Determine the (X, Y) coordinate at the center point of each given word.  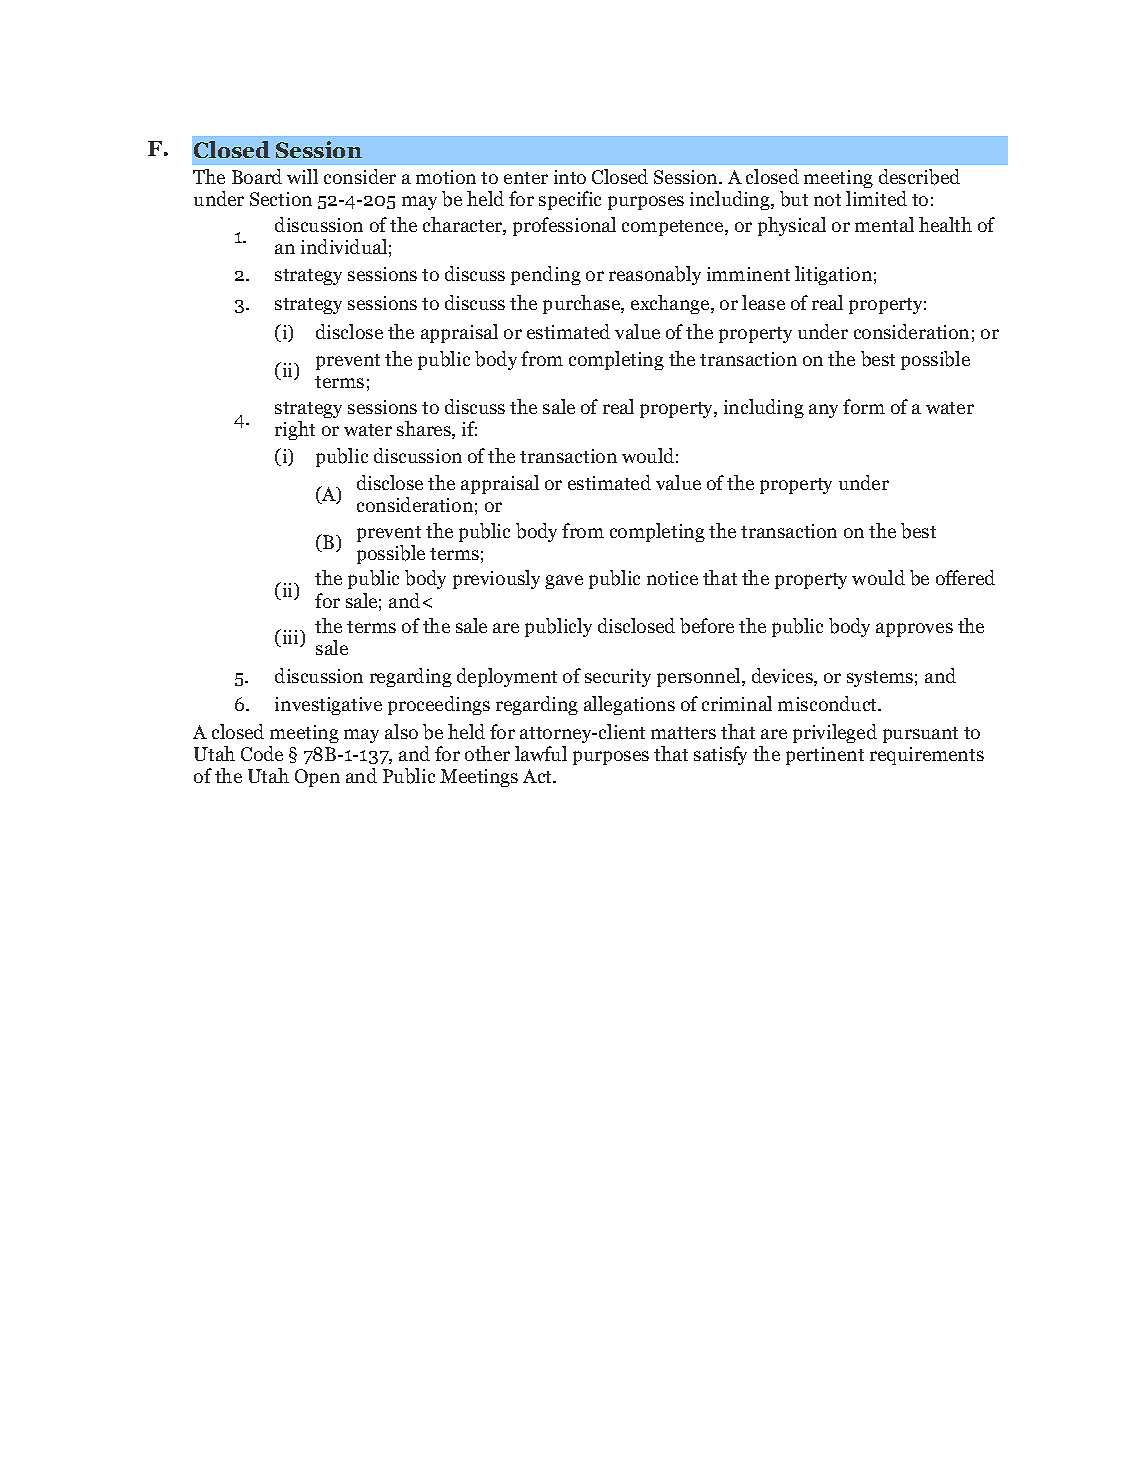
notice (672, 578)
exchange (671, 304)
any (823, 411)
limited (876, 198)
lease (763, 302)
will (302, 176)
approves (914, 630)
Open (317, 778)
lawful (541, 753)
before (707, 626)
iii (290, 638)
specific (570, 200)
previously (496, 579)
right (295, 430)
